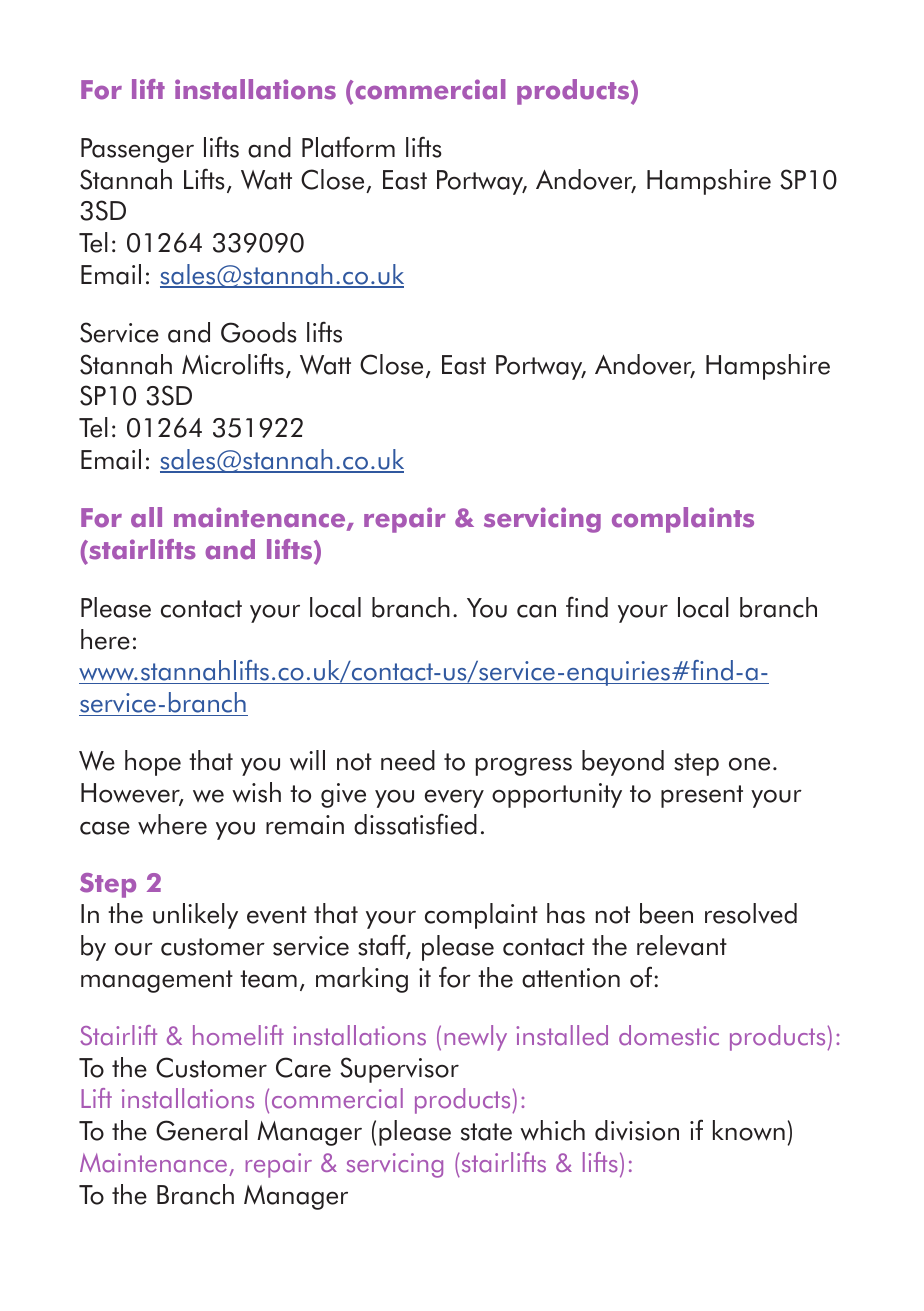 Image resolution: width=924 pixels, height=1311 pixels. Describe the element at coordinates (362, 980) in the page. I see `marking` at that location.
